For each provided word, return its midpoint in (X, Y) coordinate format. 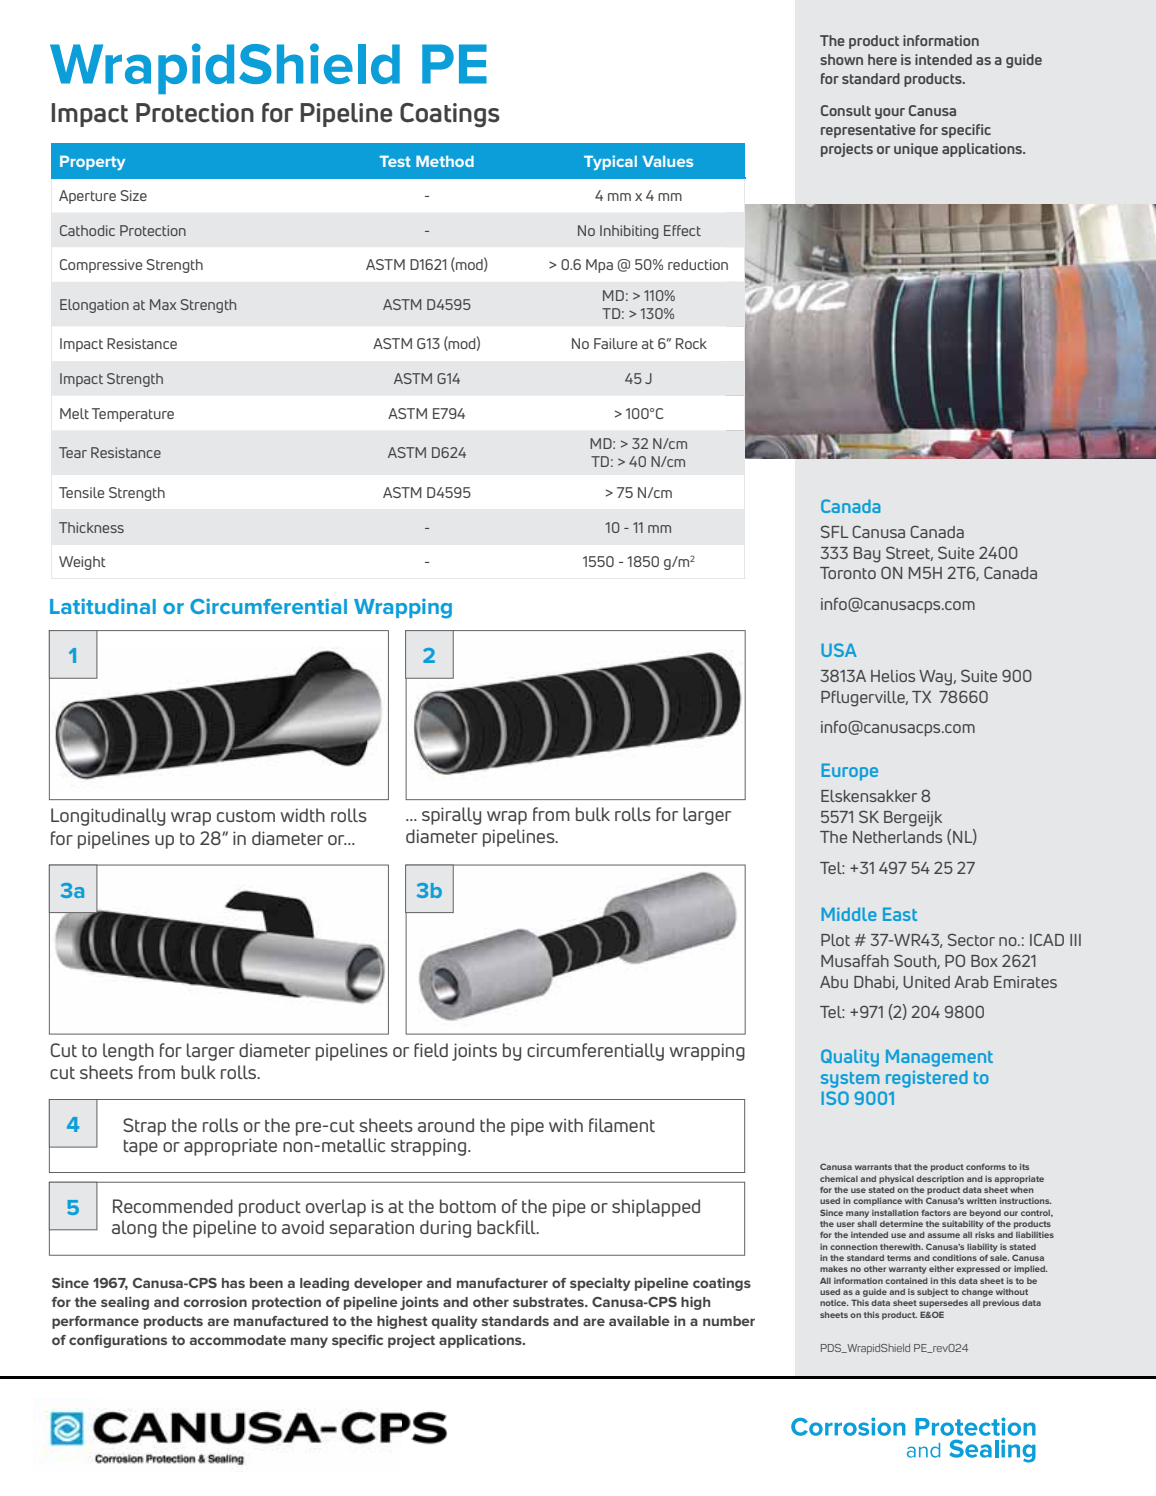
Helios (893, 676)
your (890, 113)
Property (92, 163)
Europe (849, 772)
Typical (610, 162)
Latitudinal (103, 606)
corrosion (215, 1301)
